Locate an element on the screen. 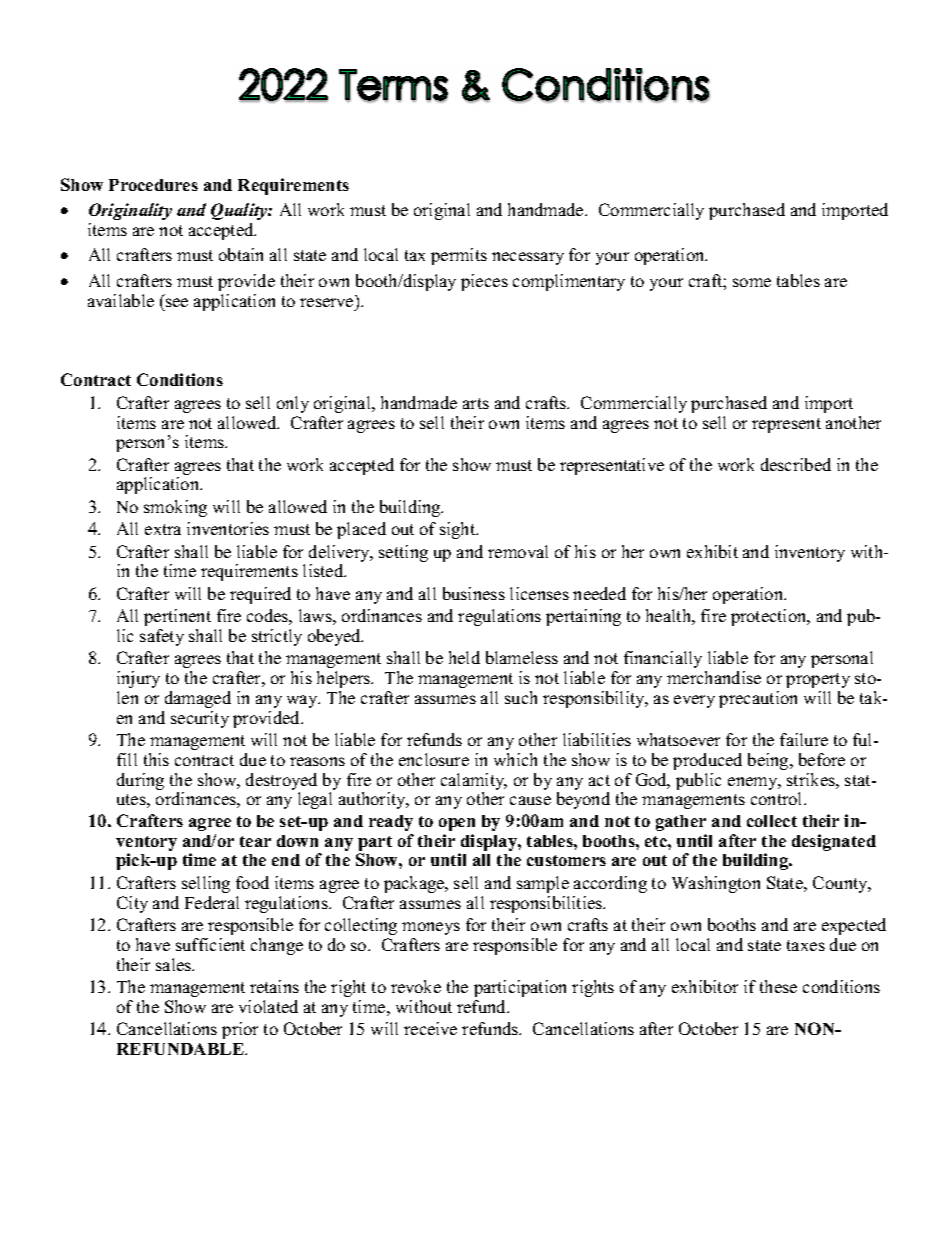  business is located at coordinates (474, 593).
